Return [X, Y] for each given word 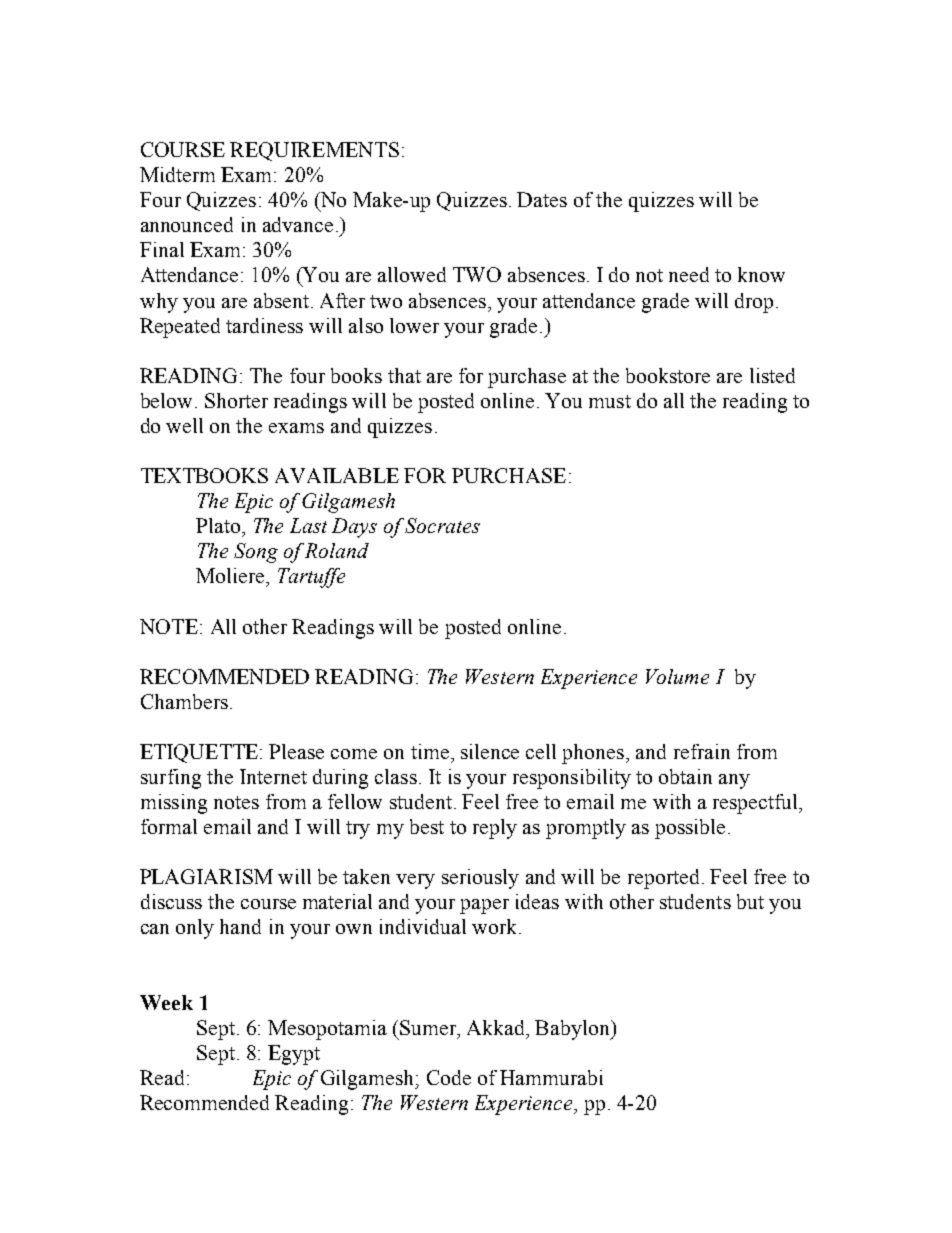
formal [169, 826]
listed [772, 375]
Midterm [177, 174]
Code [449, 1077]
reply [495, 829]
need [689, 274]
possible [690, 829]
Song [256, 553]
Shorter [236, 400]
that [404, 375]
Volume [677, 676]
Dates [542, 199]
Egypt [294, 1055]
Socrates [442, 525]
